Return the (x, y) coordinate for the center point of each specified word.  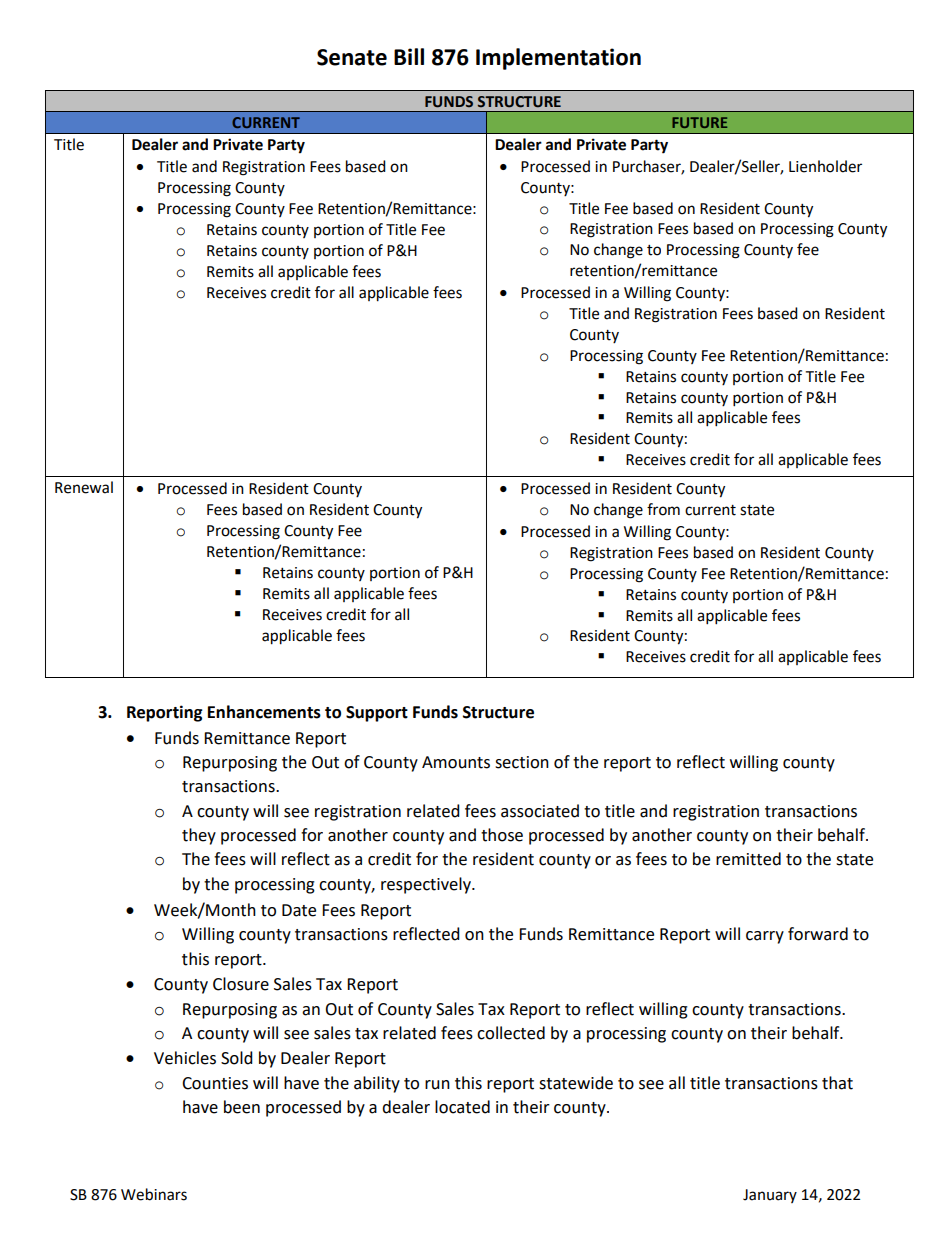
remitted (748, 859)
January (770, 1196)
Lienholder (825, 166)
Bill (409, 56)
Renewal (84, 487)
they (199, 836)
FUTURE (699, 122)
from (663, 509)
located (462, 1107)
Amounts (456, 762)
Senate (352, 57)
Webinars (154, 1194)
